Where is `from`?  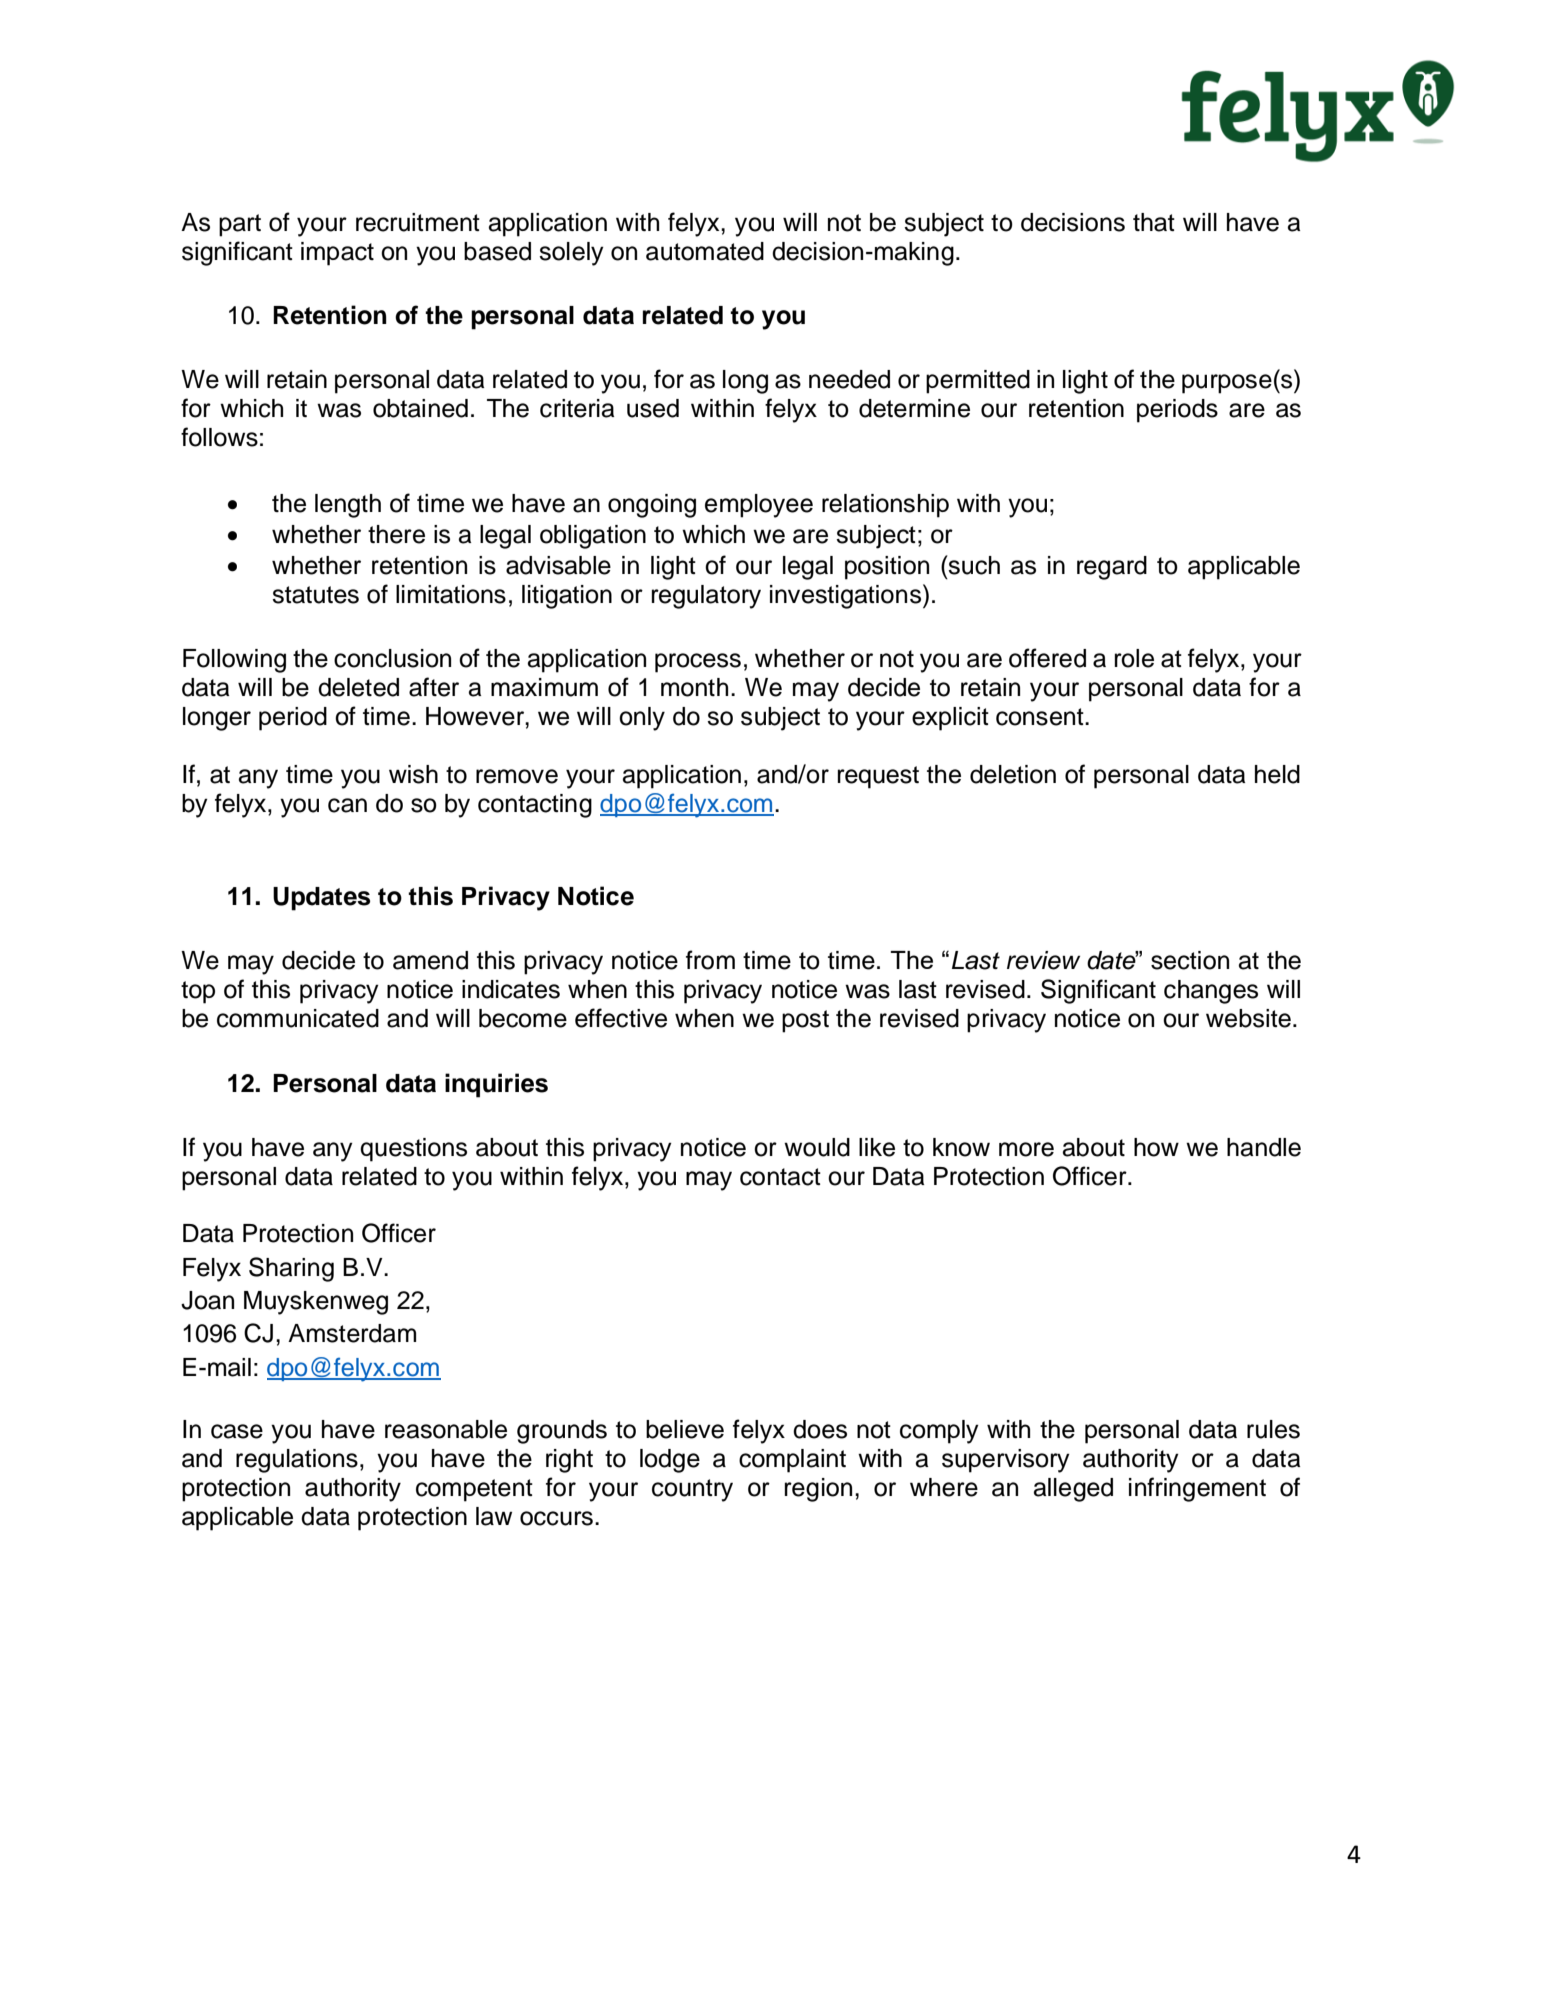 from is located at coordinates (710, 960).
